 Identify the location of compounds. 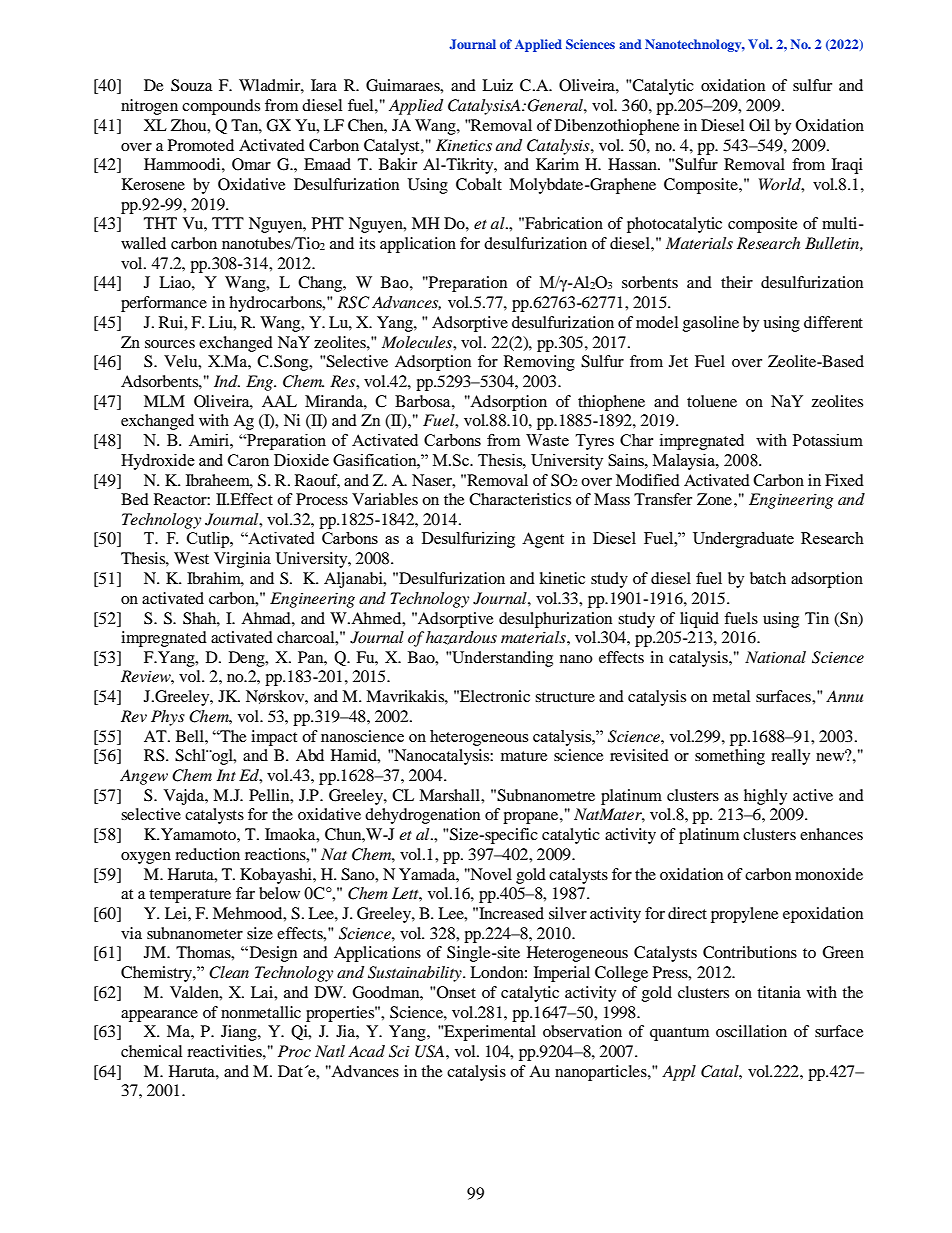
(221, 107).
